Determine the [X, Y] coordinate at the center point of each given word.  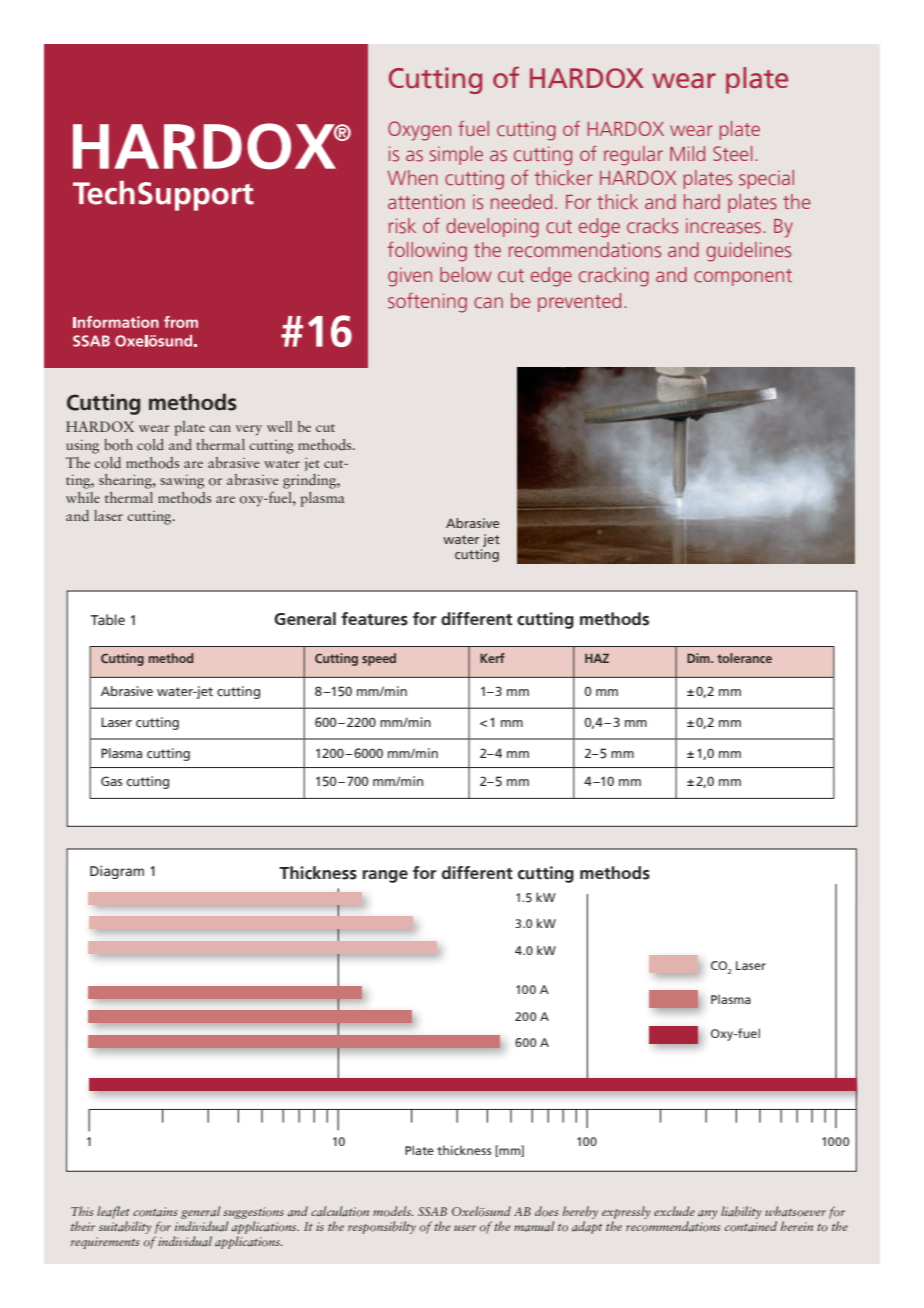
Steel [732, 153]
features [374, 619]
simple [456, 155]
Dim [699, 658]
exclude [674, 1211]
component [743, 277]
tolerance [744, 658]
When [412, 177]
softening [427, 303]
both [118, 445]
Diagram [117, 872]
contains [155, 1212]
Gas [111, 781]
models [393, 1211]
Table [107, 619]
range [385, 876]
